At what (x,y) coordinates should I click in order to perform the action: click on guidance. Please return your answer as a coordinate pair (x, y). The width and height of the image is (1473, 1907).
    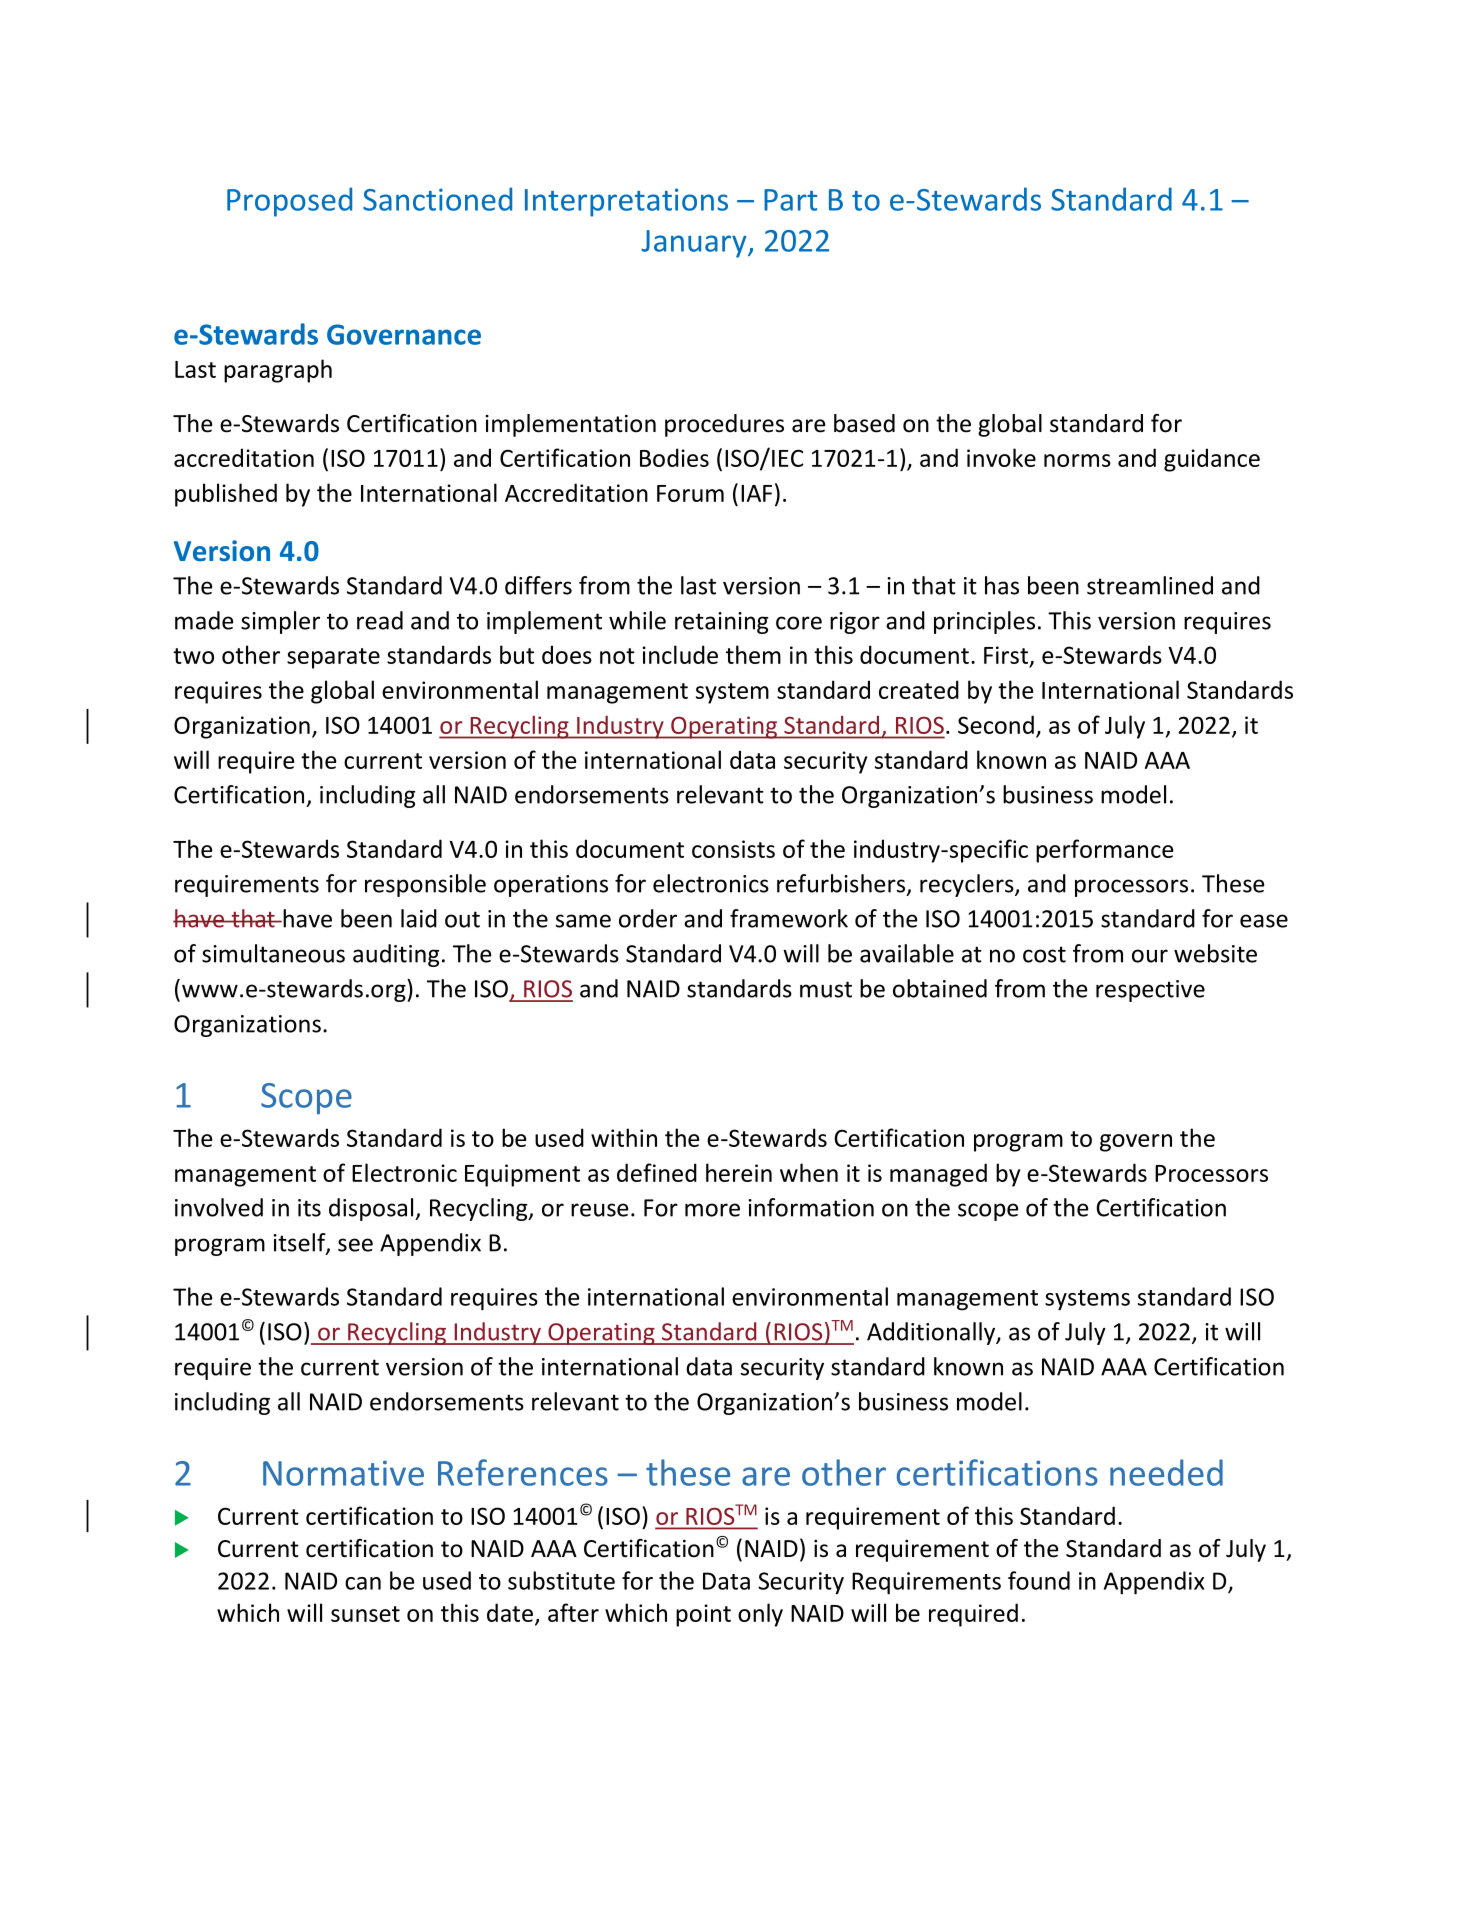
    Looking at the image, I should click on (1212, 460).
